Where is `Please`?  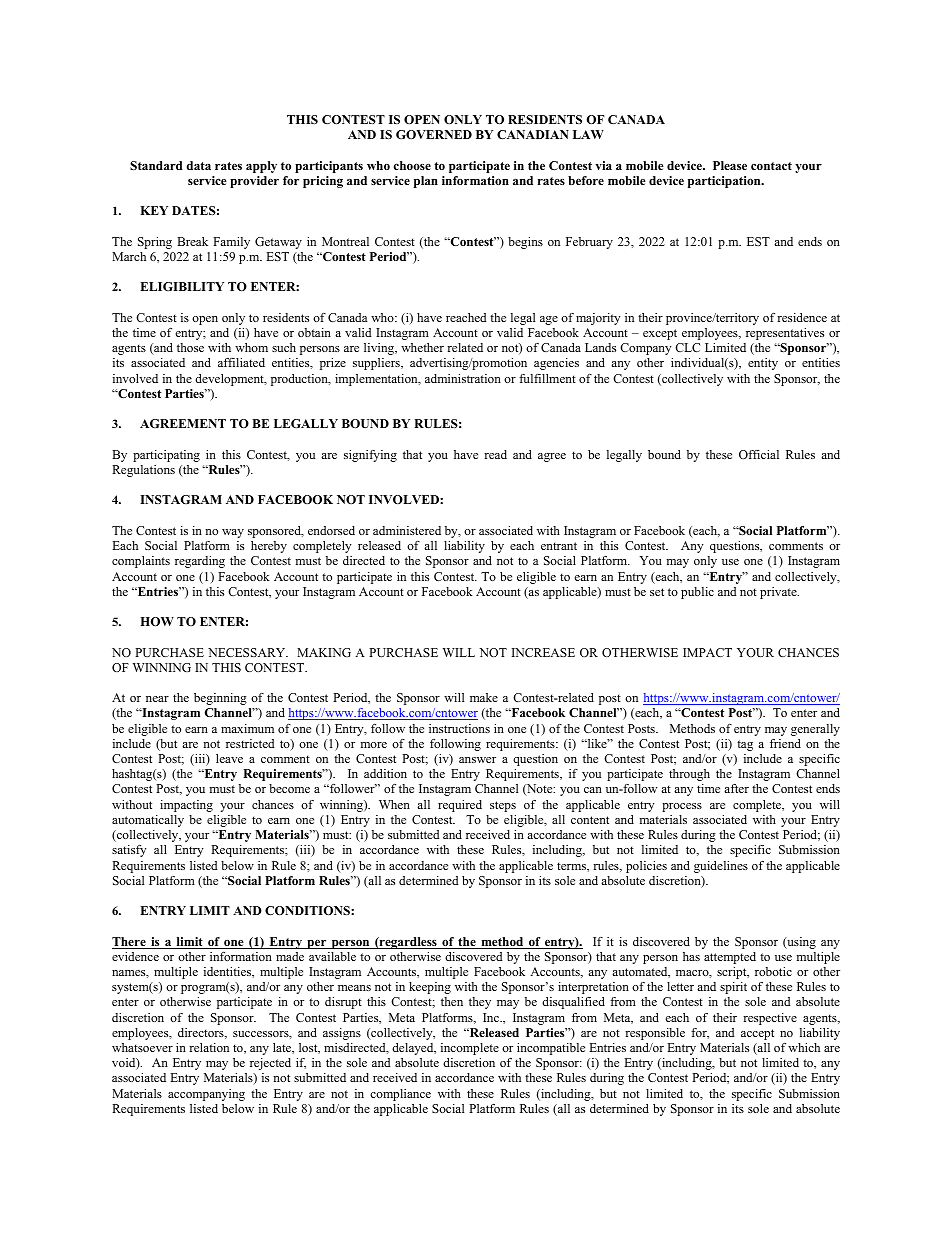
Please is located at coordinates (730, 165).
